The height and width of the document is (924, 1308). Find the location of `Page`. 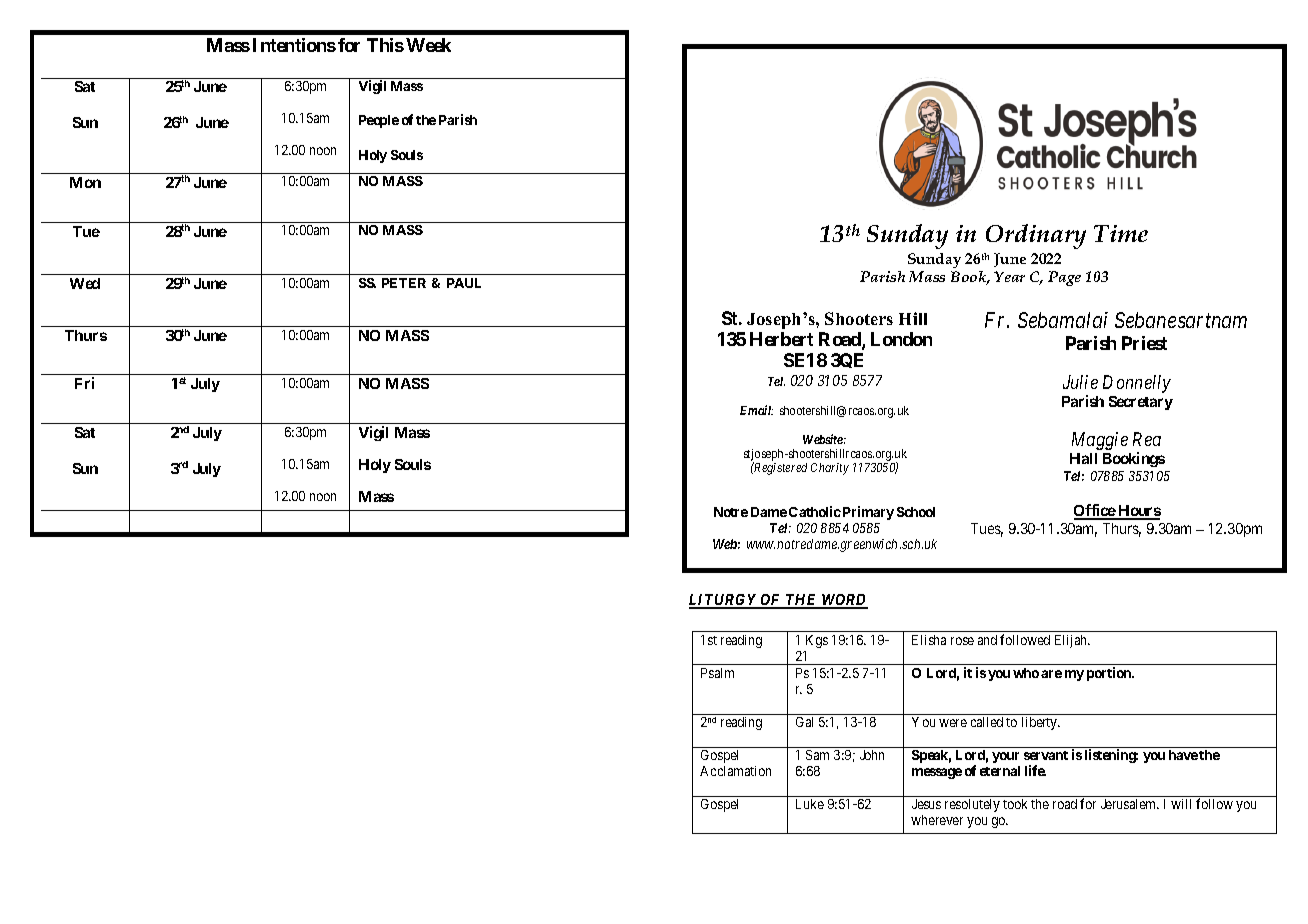

Page is located at coordinates (1064, 278).
